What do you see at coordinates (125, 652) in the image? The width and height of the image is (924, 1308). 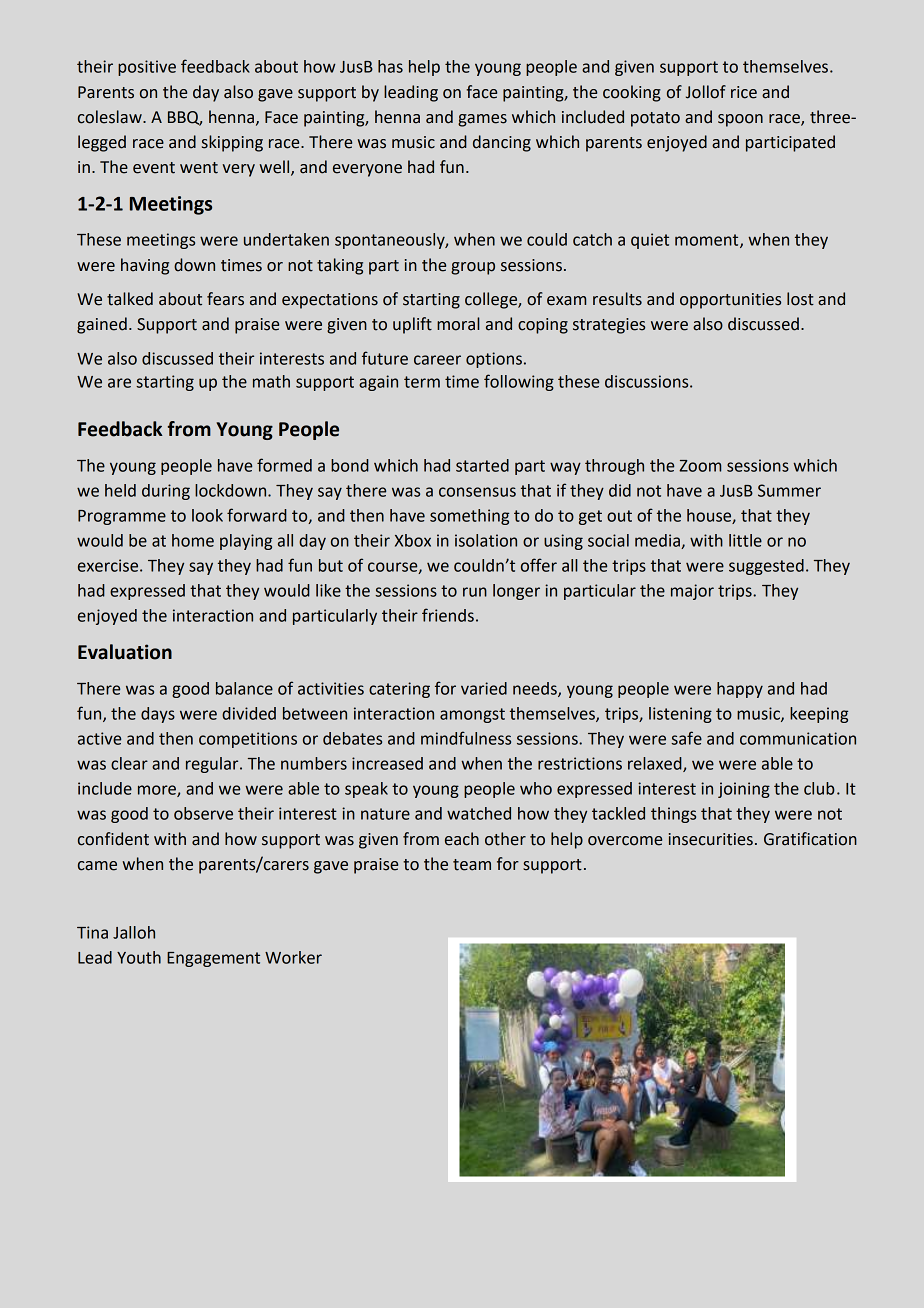 I see `Evaluation` at bounding box center [125, 652].
